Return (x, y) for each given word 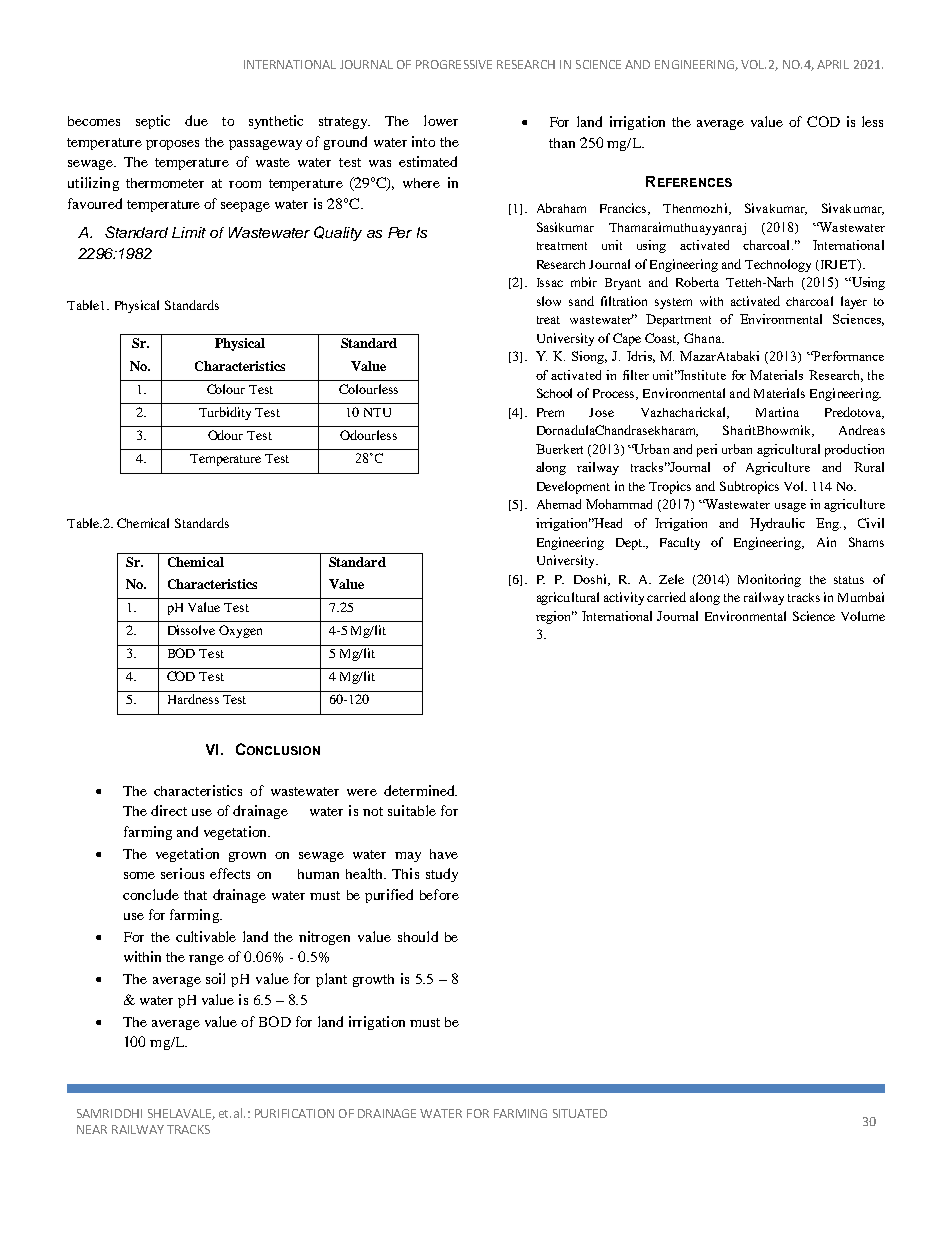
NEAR (92, 1129)
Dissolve (191, 630)
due (196, 120)
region (555, 617)
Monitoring (769, 580)
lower (441, 120)
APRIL (833, 64)
